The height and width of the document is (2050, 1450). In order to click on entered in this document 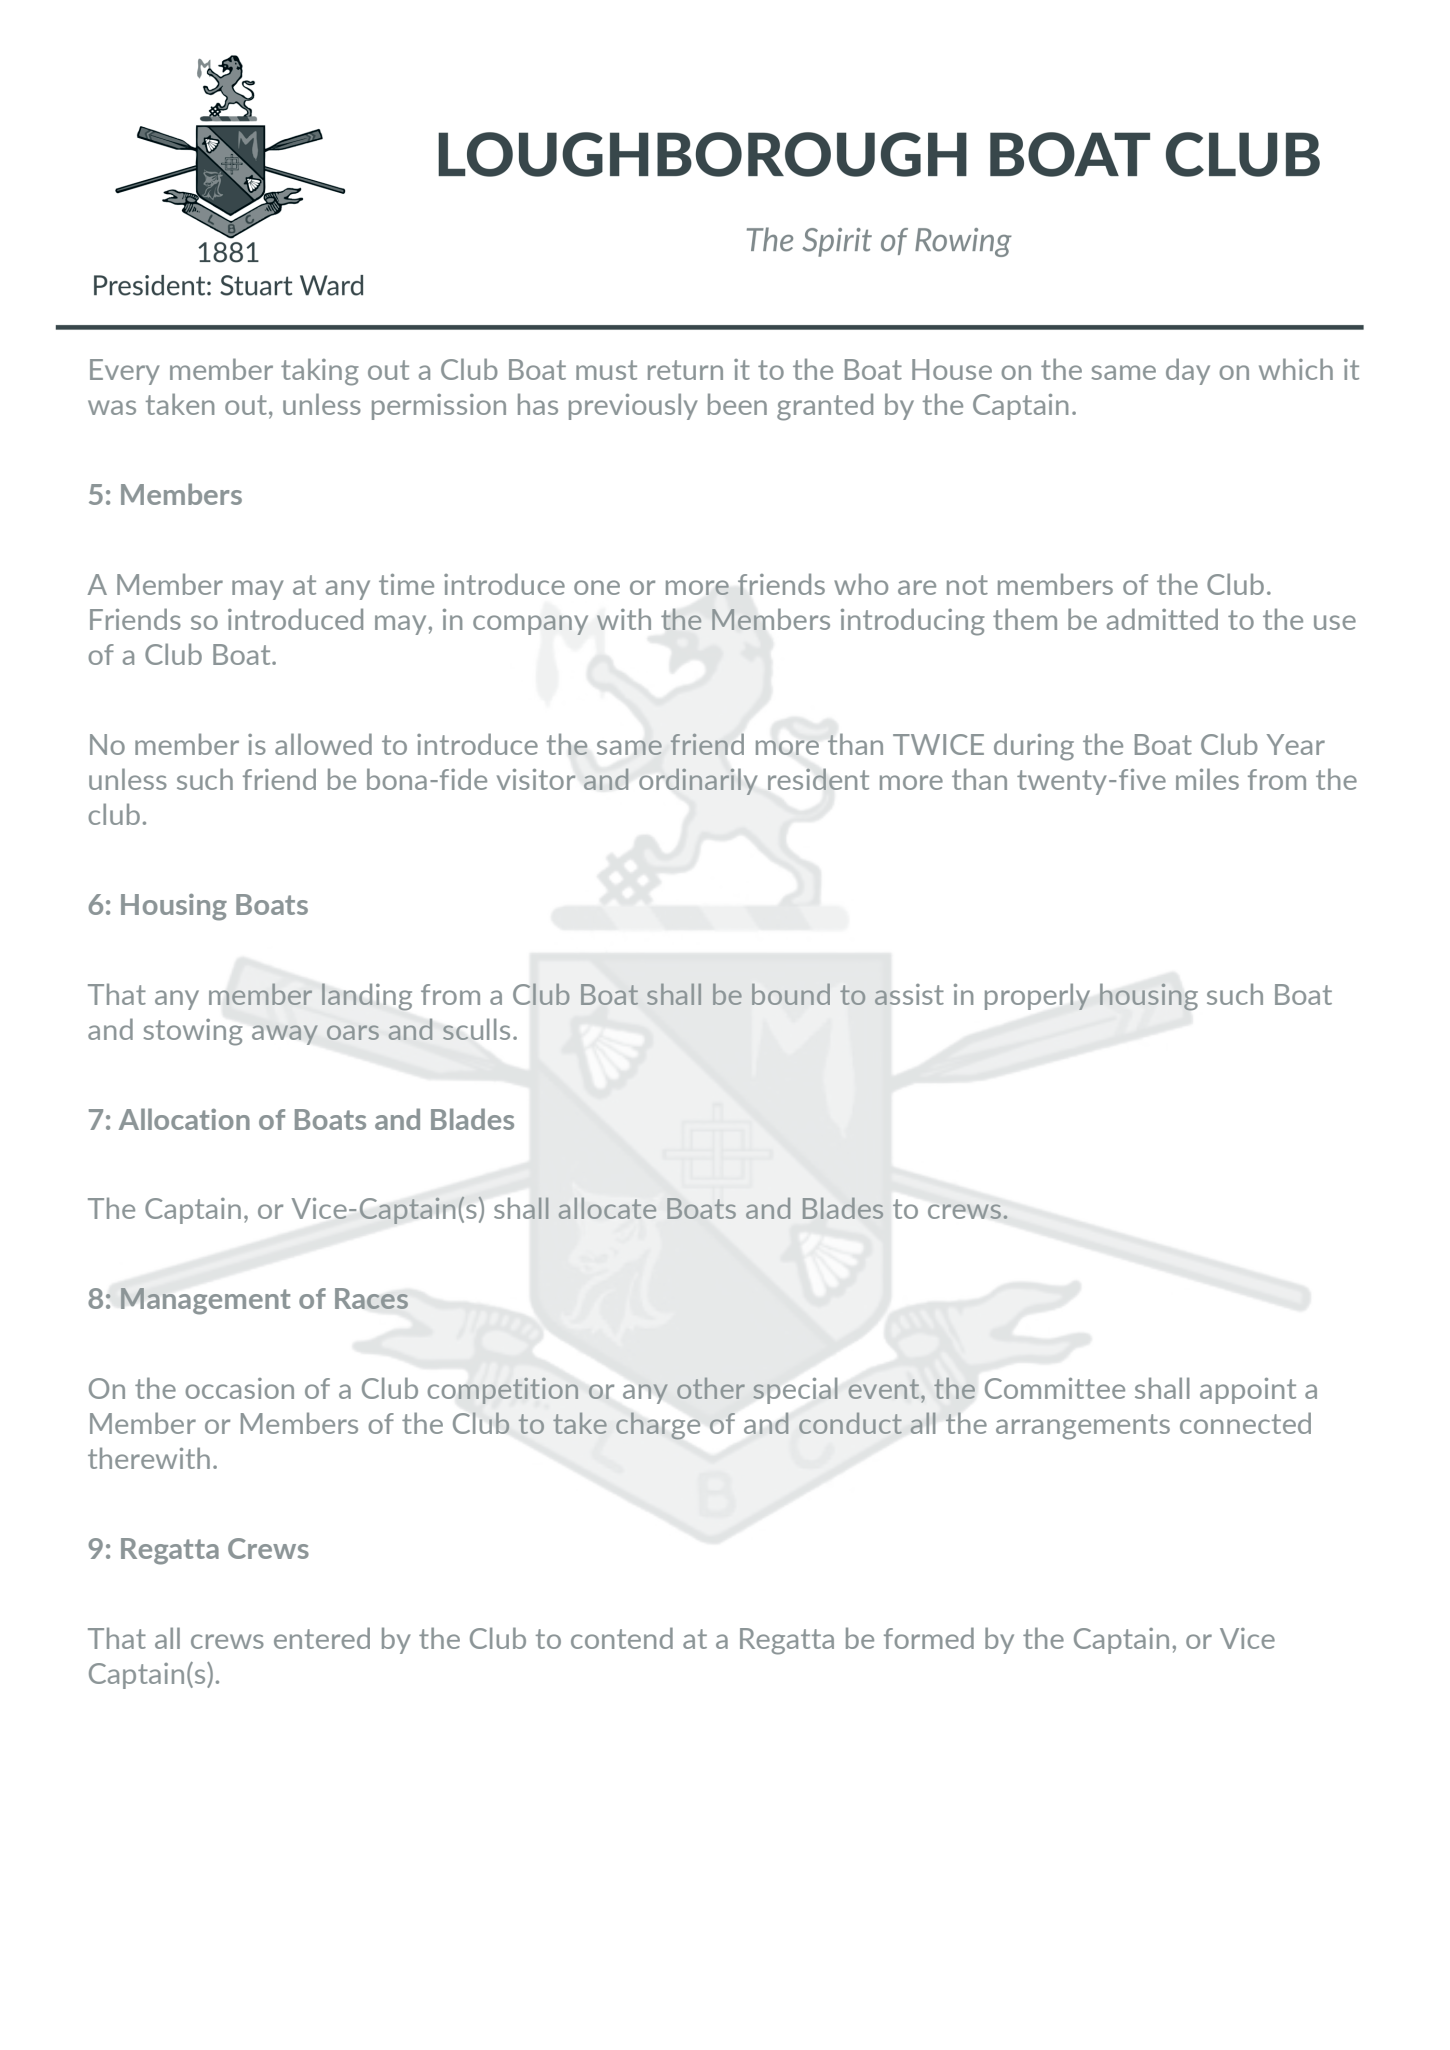, I will do `click(322, 1638)`.
